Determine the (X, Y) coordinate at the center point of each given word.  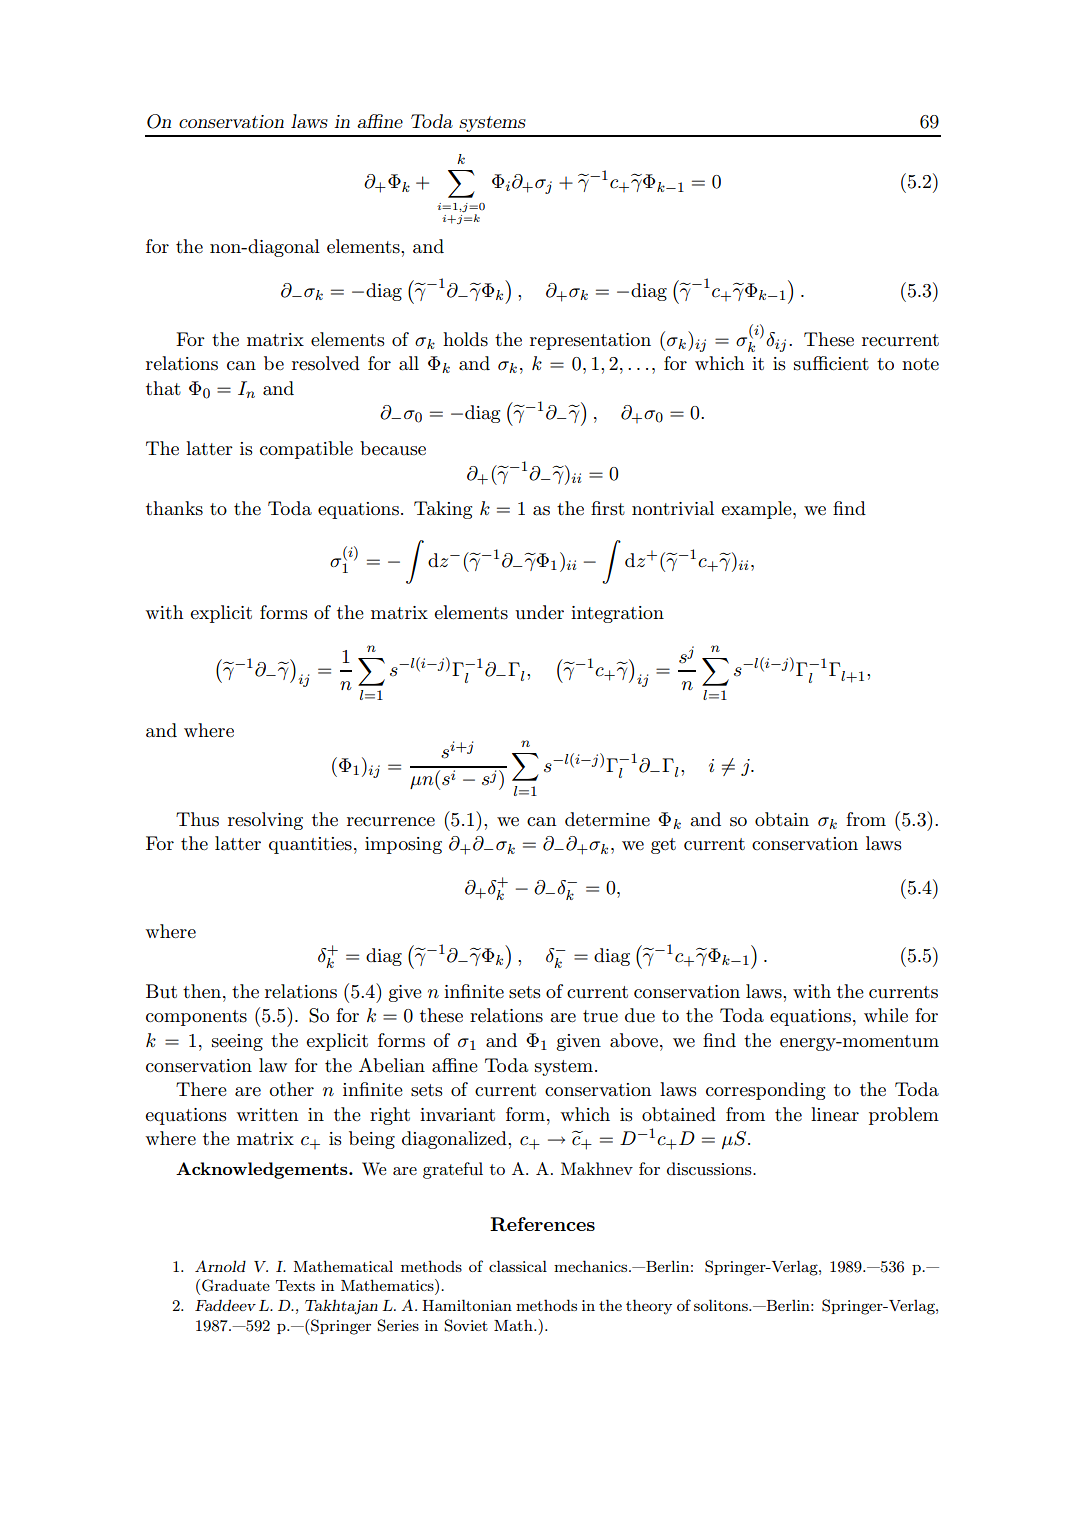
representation (590, 341)
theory (649, 1307)
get (663, 846)
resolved (326, 363)
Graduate (236, 1285)
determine (607, 819)
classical (518, 1266)
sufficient (831, 363)
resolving (265, 821)
